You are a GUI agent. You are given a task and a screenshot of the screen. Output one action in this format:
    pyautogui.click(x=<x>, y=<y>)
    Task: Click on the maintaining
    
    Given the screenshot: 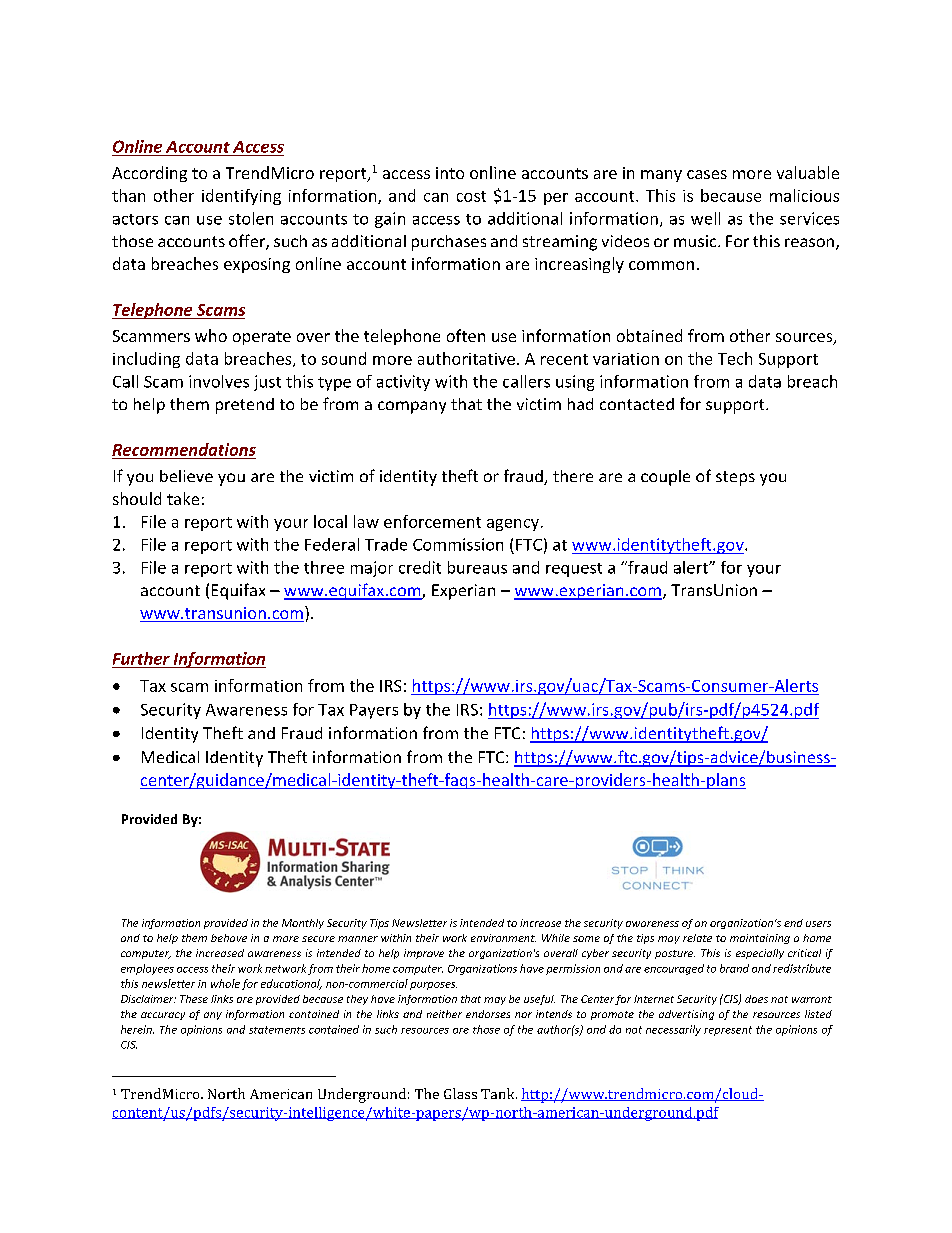 What is the action you would take?
    pyautogui.click(x=760, y=939)
